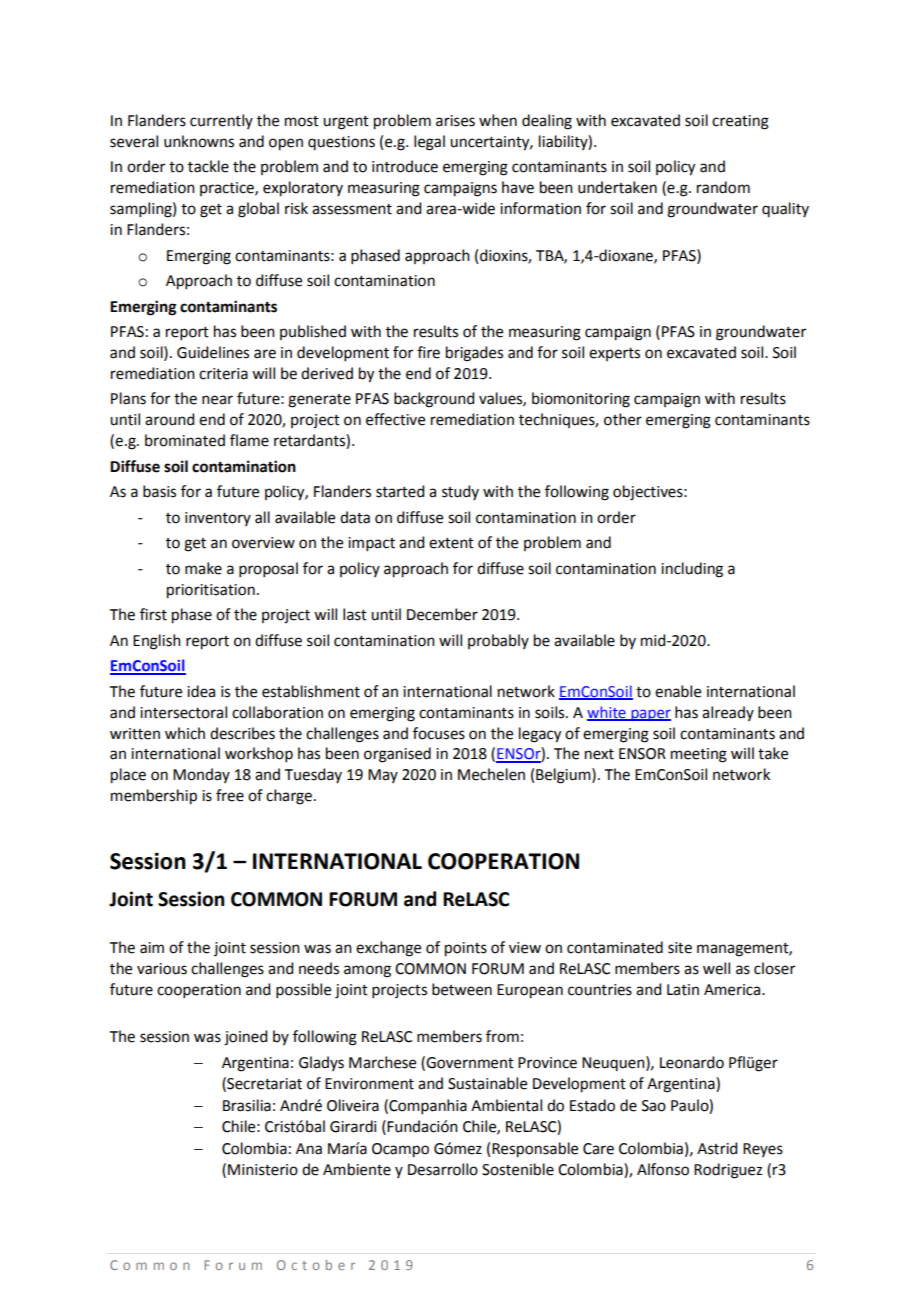 The width and height of the image is (924, 1308). Describe the element at coordinates (157, 642) in the image. I see `English` at that location.
